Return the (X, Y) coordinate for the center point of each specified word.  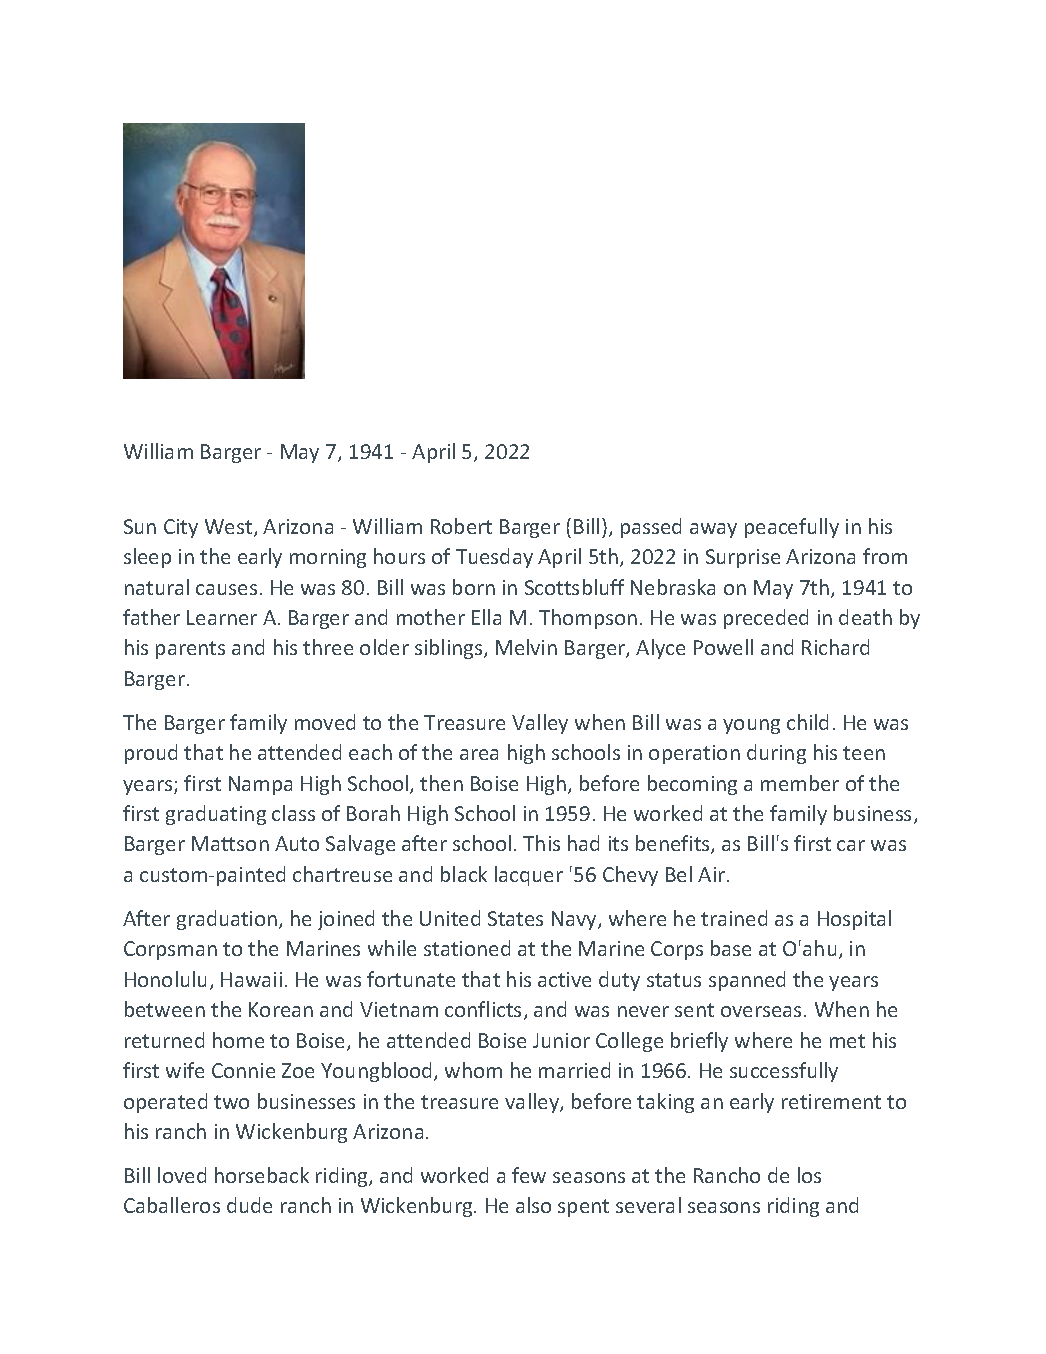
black (464, 874)
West (230, 528)
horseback (262, 1175)
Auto (297, 843)
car (851, 845)
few (529, 1175)
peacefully (792, 528)
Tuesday (494, 558)
